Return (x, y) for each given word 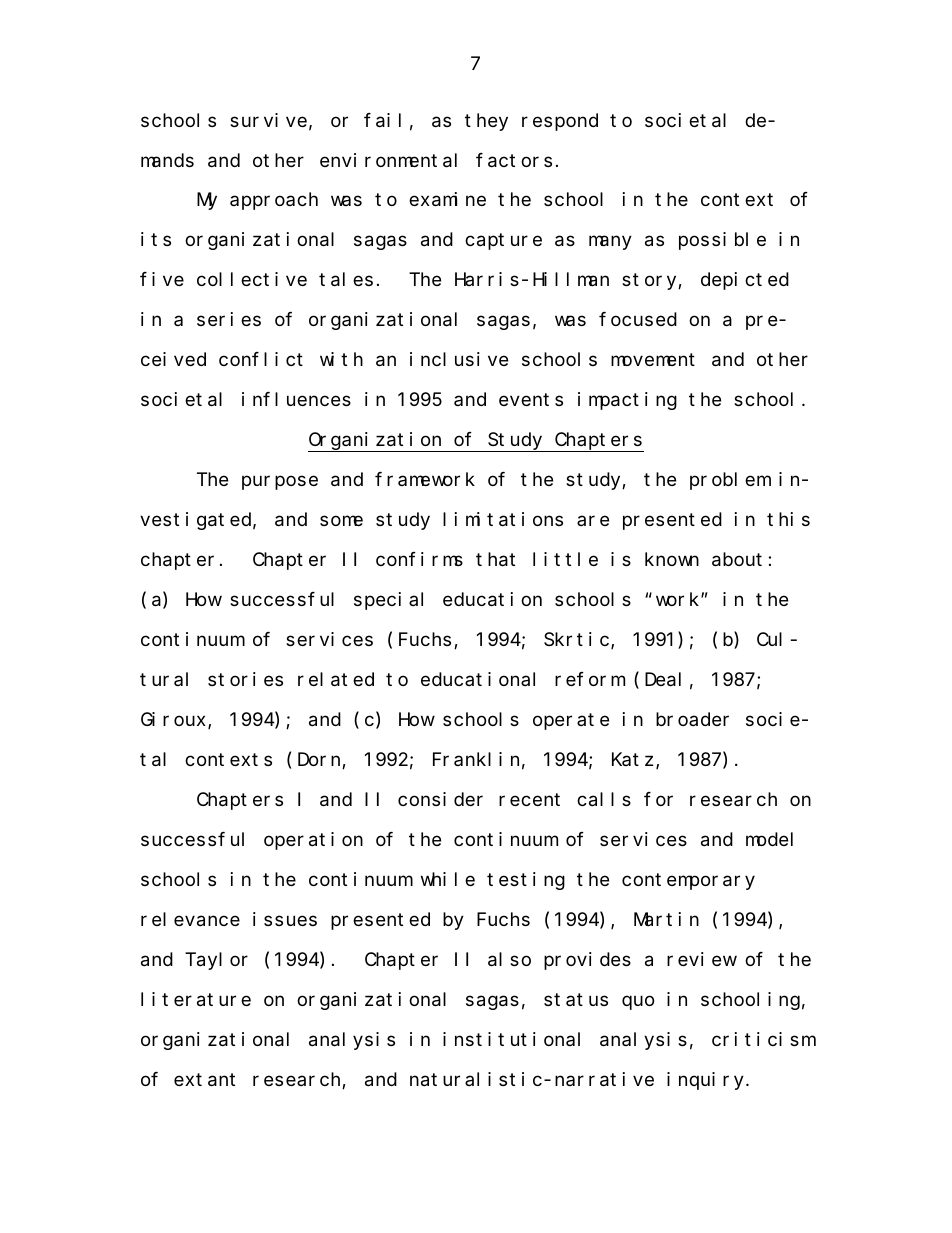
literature (196, 999)
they (486, 122)
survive (268, 120)
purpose (280, 483)
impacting (627, 401)
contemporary (688, 882)
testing (526, 881)
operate (571, 722)
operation (313, 841)
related (336, 680)
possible (722, 241)
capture (503, 242)
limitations (503, 519)
